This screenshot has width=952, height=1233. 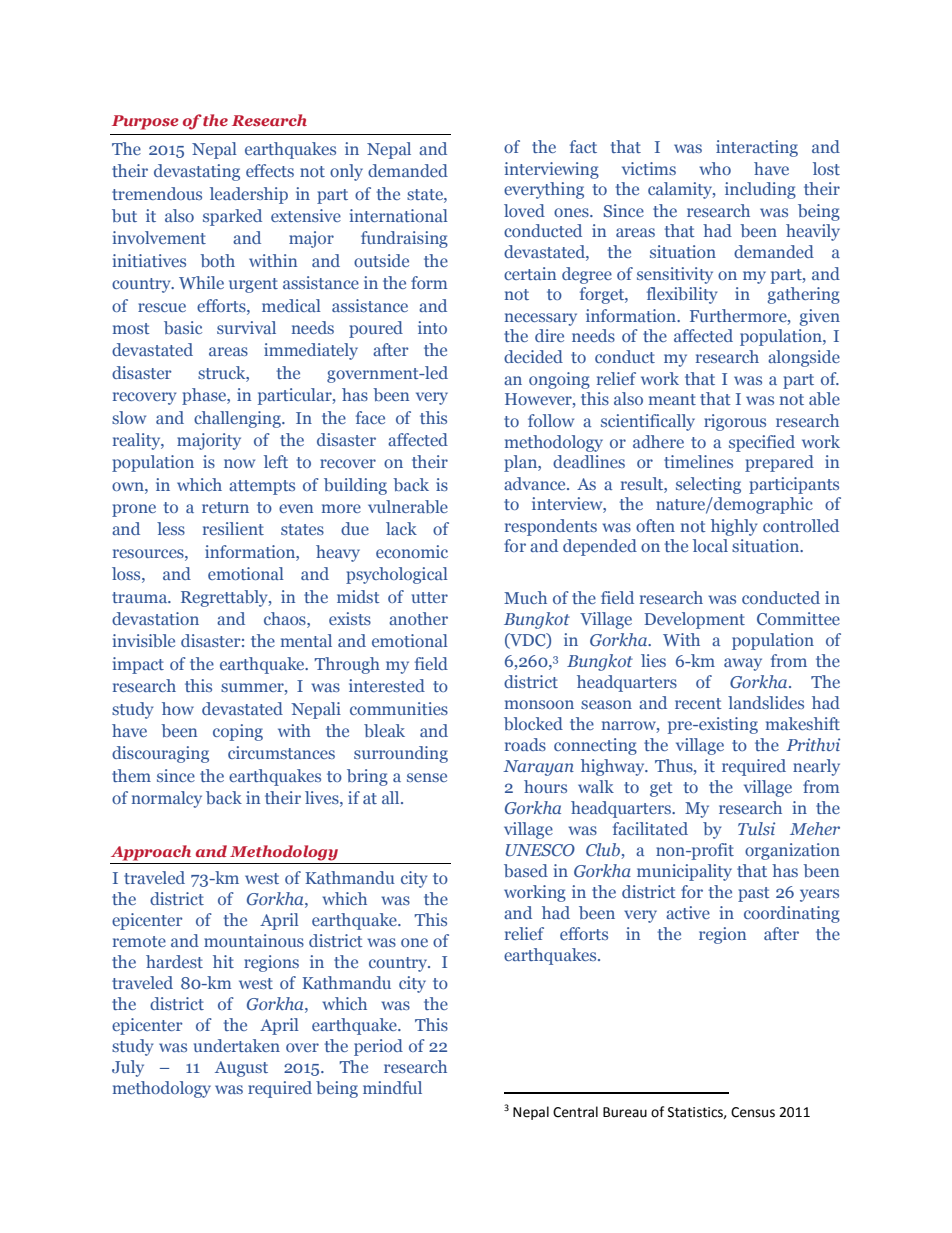 What do you see at coordinates (753, 1112) in the screenshot?
I see `Census` at bounding box center [753, 1112].
